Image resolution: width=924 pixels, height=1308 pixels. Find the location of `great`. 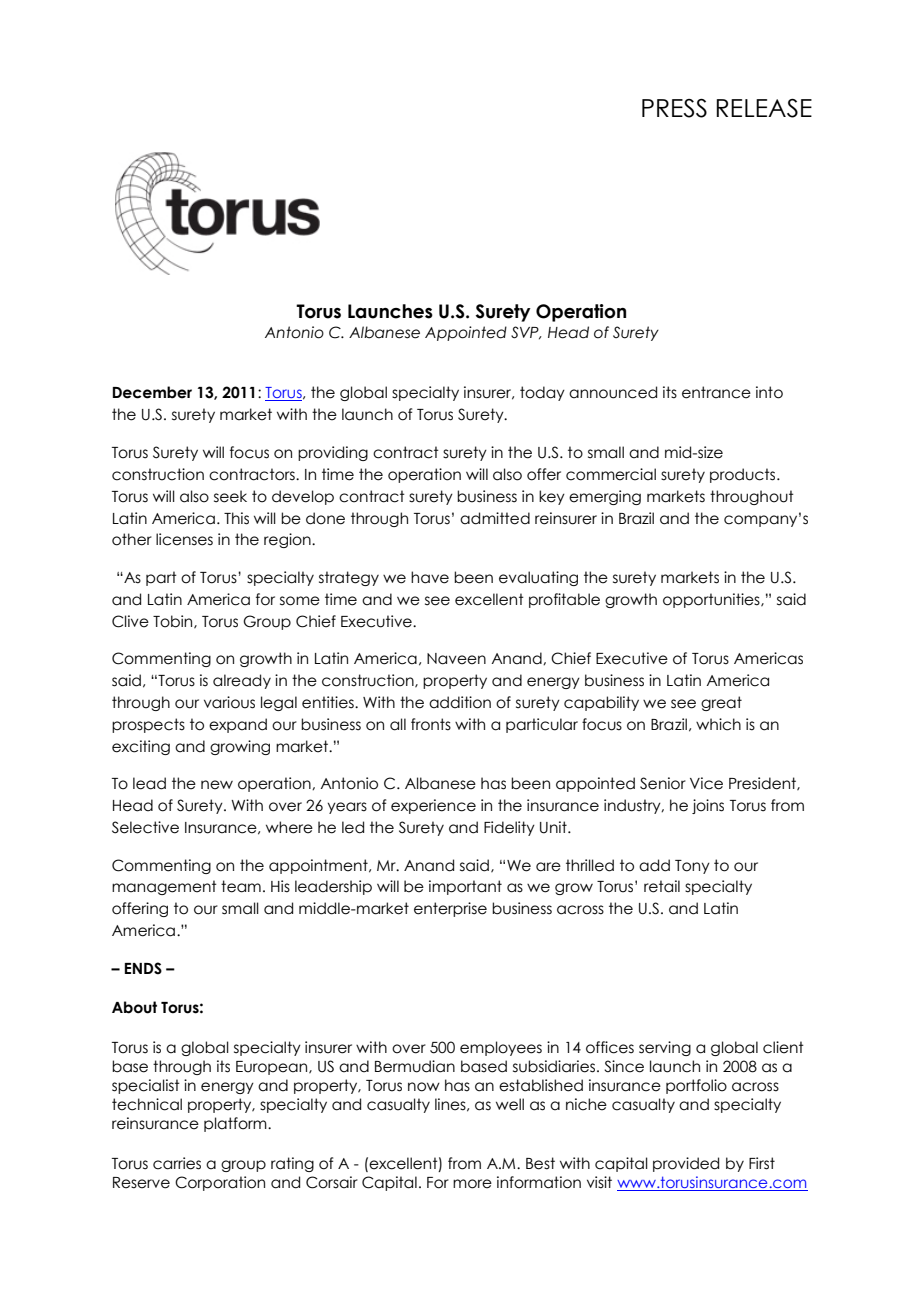

great is located at coordinates (721, 703).
